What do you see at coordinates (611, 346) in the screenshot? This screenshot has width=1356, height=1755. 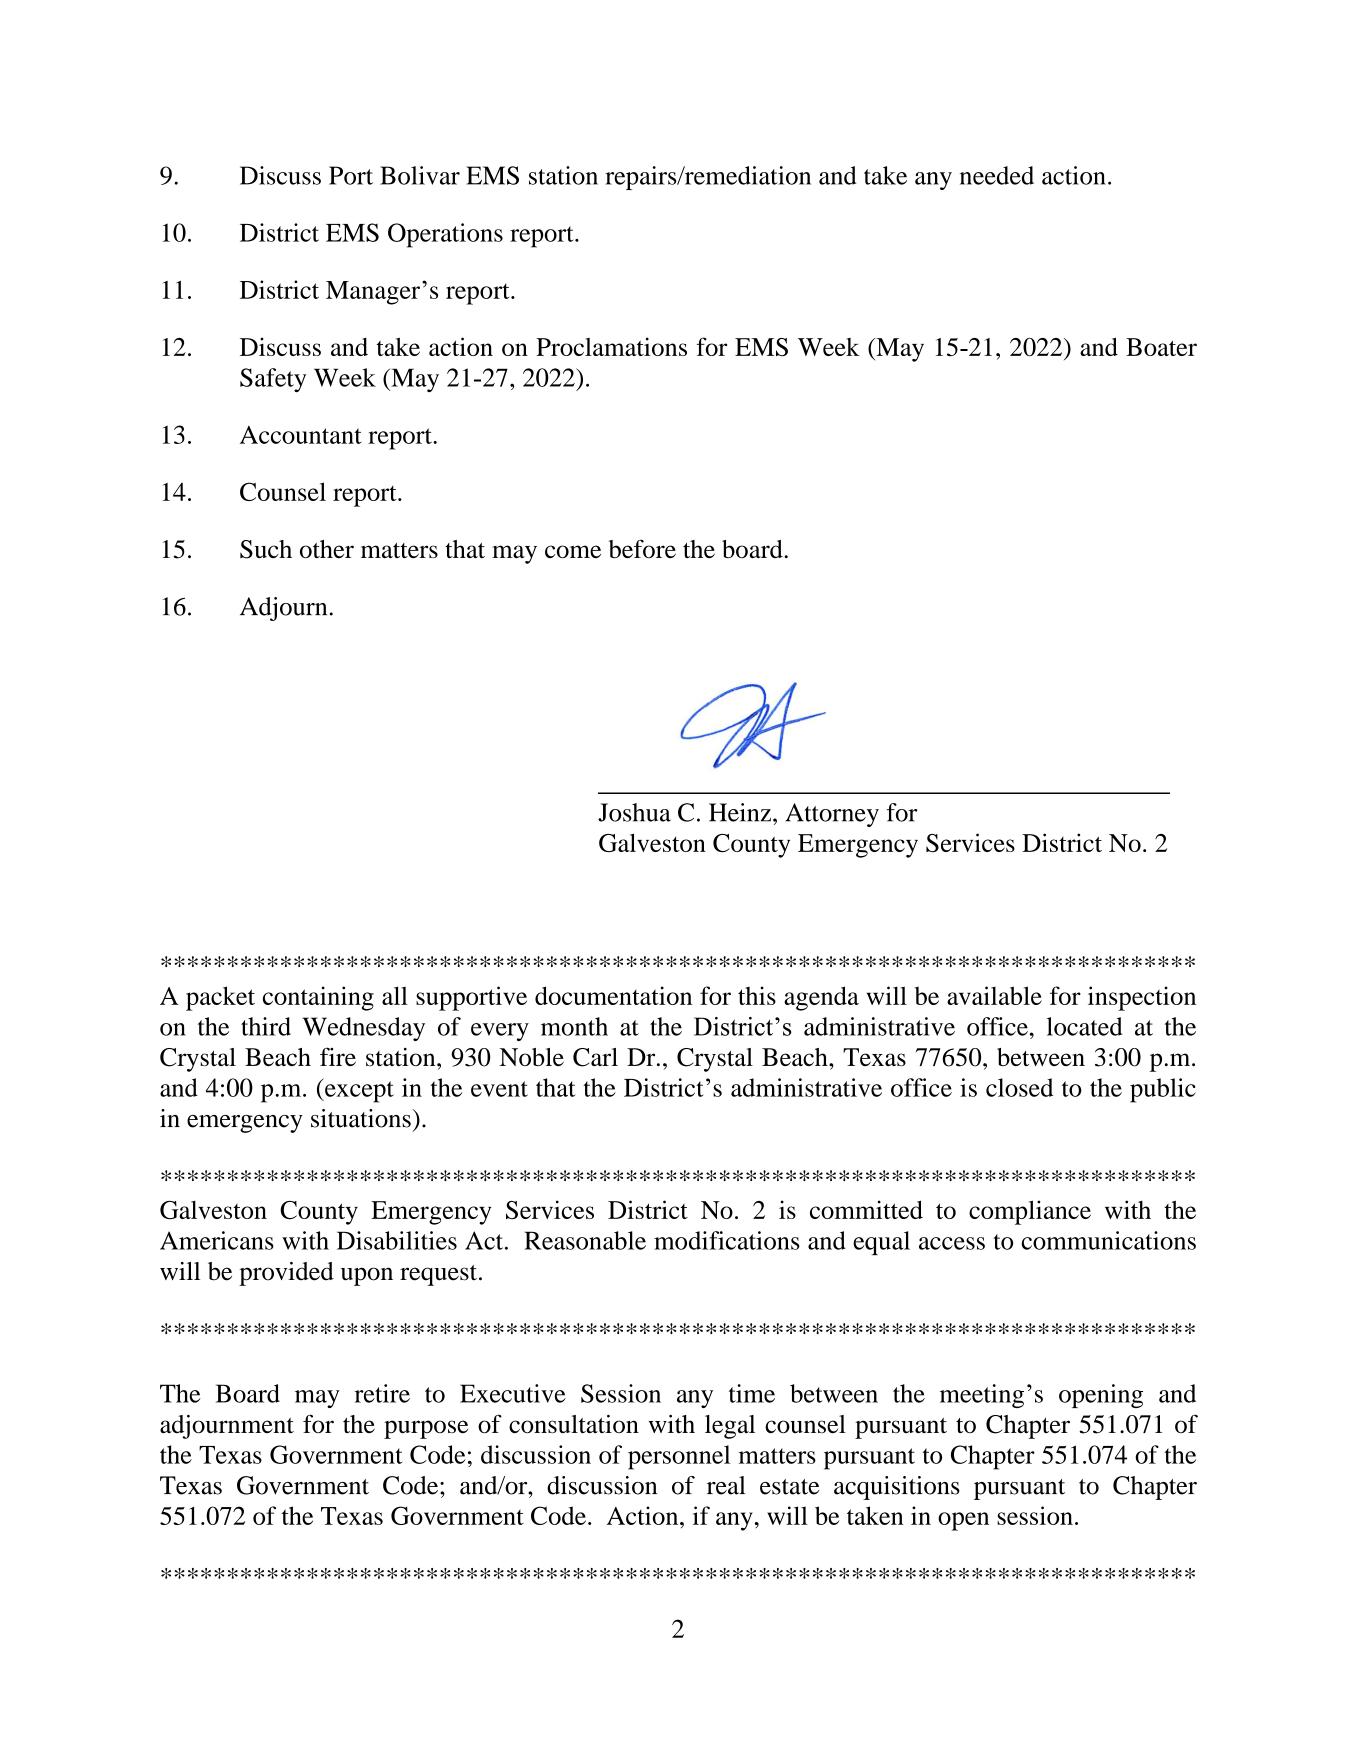 I see `Proclamations` at bounding box center [611, 346].
